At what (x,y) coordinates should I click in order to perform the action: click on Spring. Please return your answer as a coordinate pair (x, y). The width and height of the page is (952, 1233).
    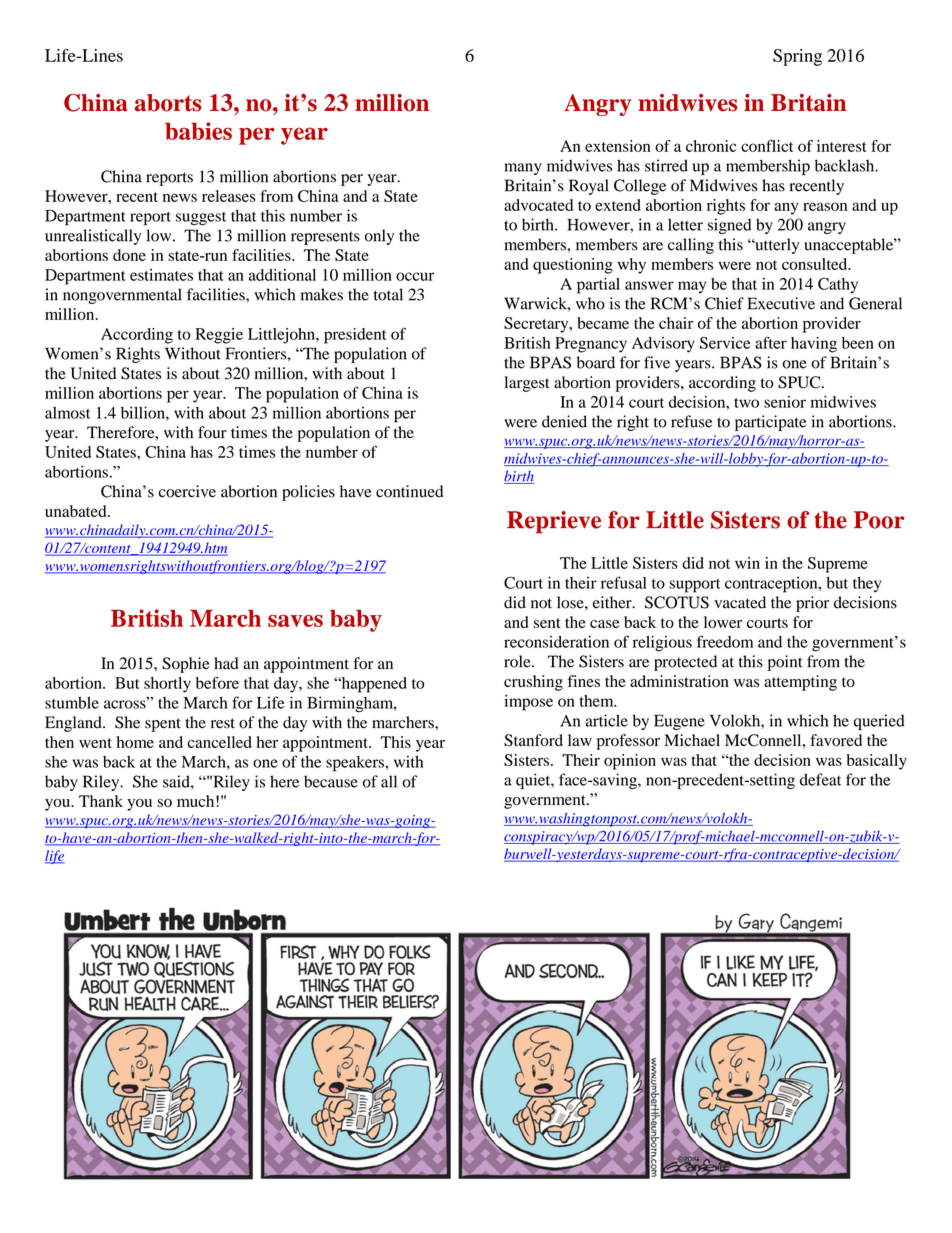
    Looking at the image, I should click on (797, 57).
